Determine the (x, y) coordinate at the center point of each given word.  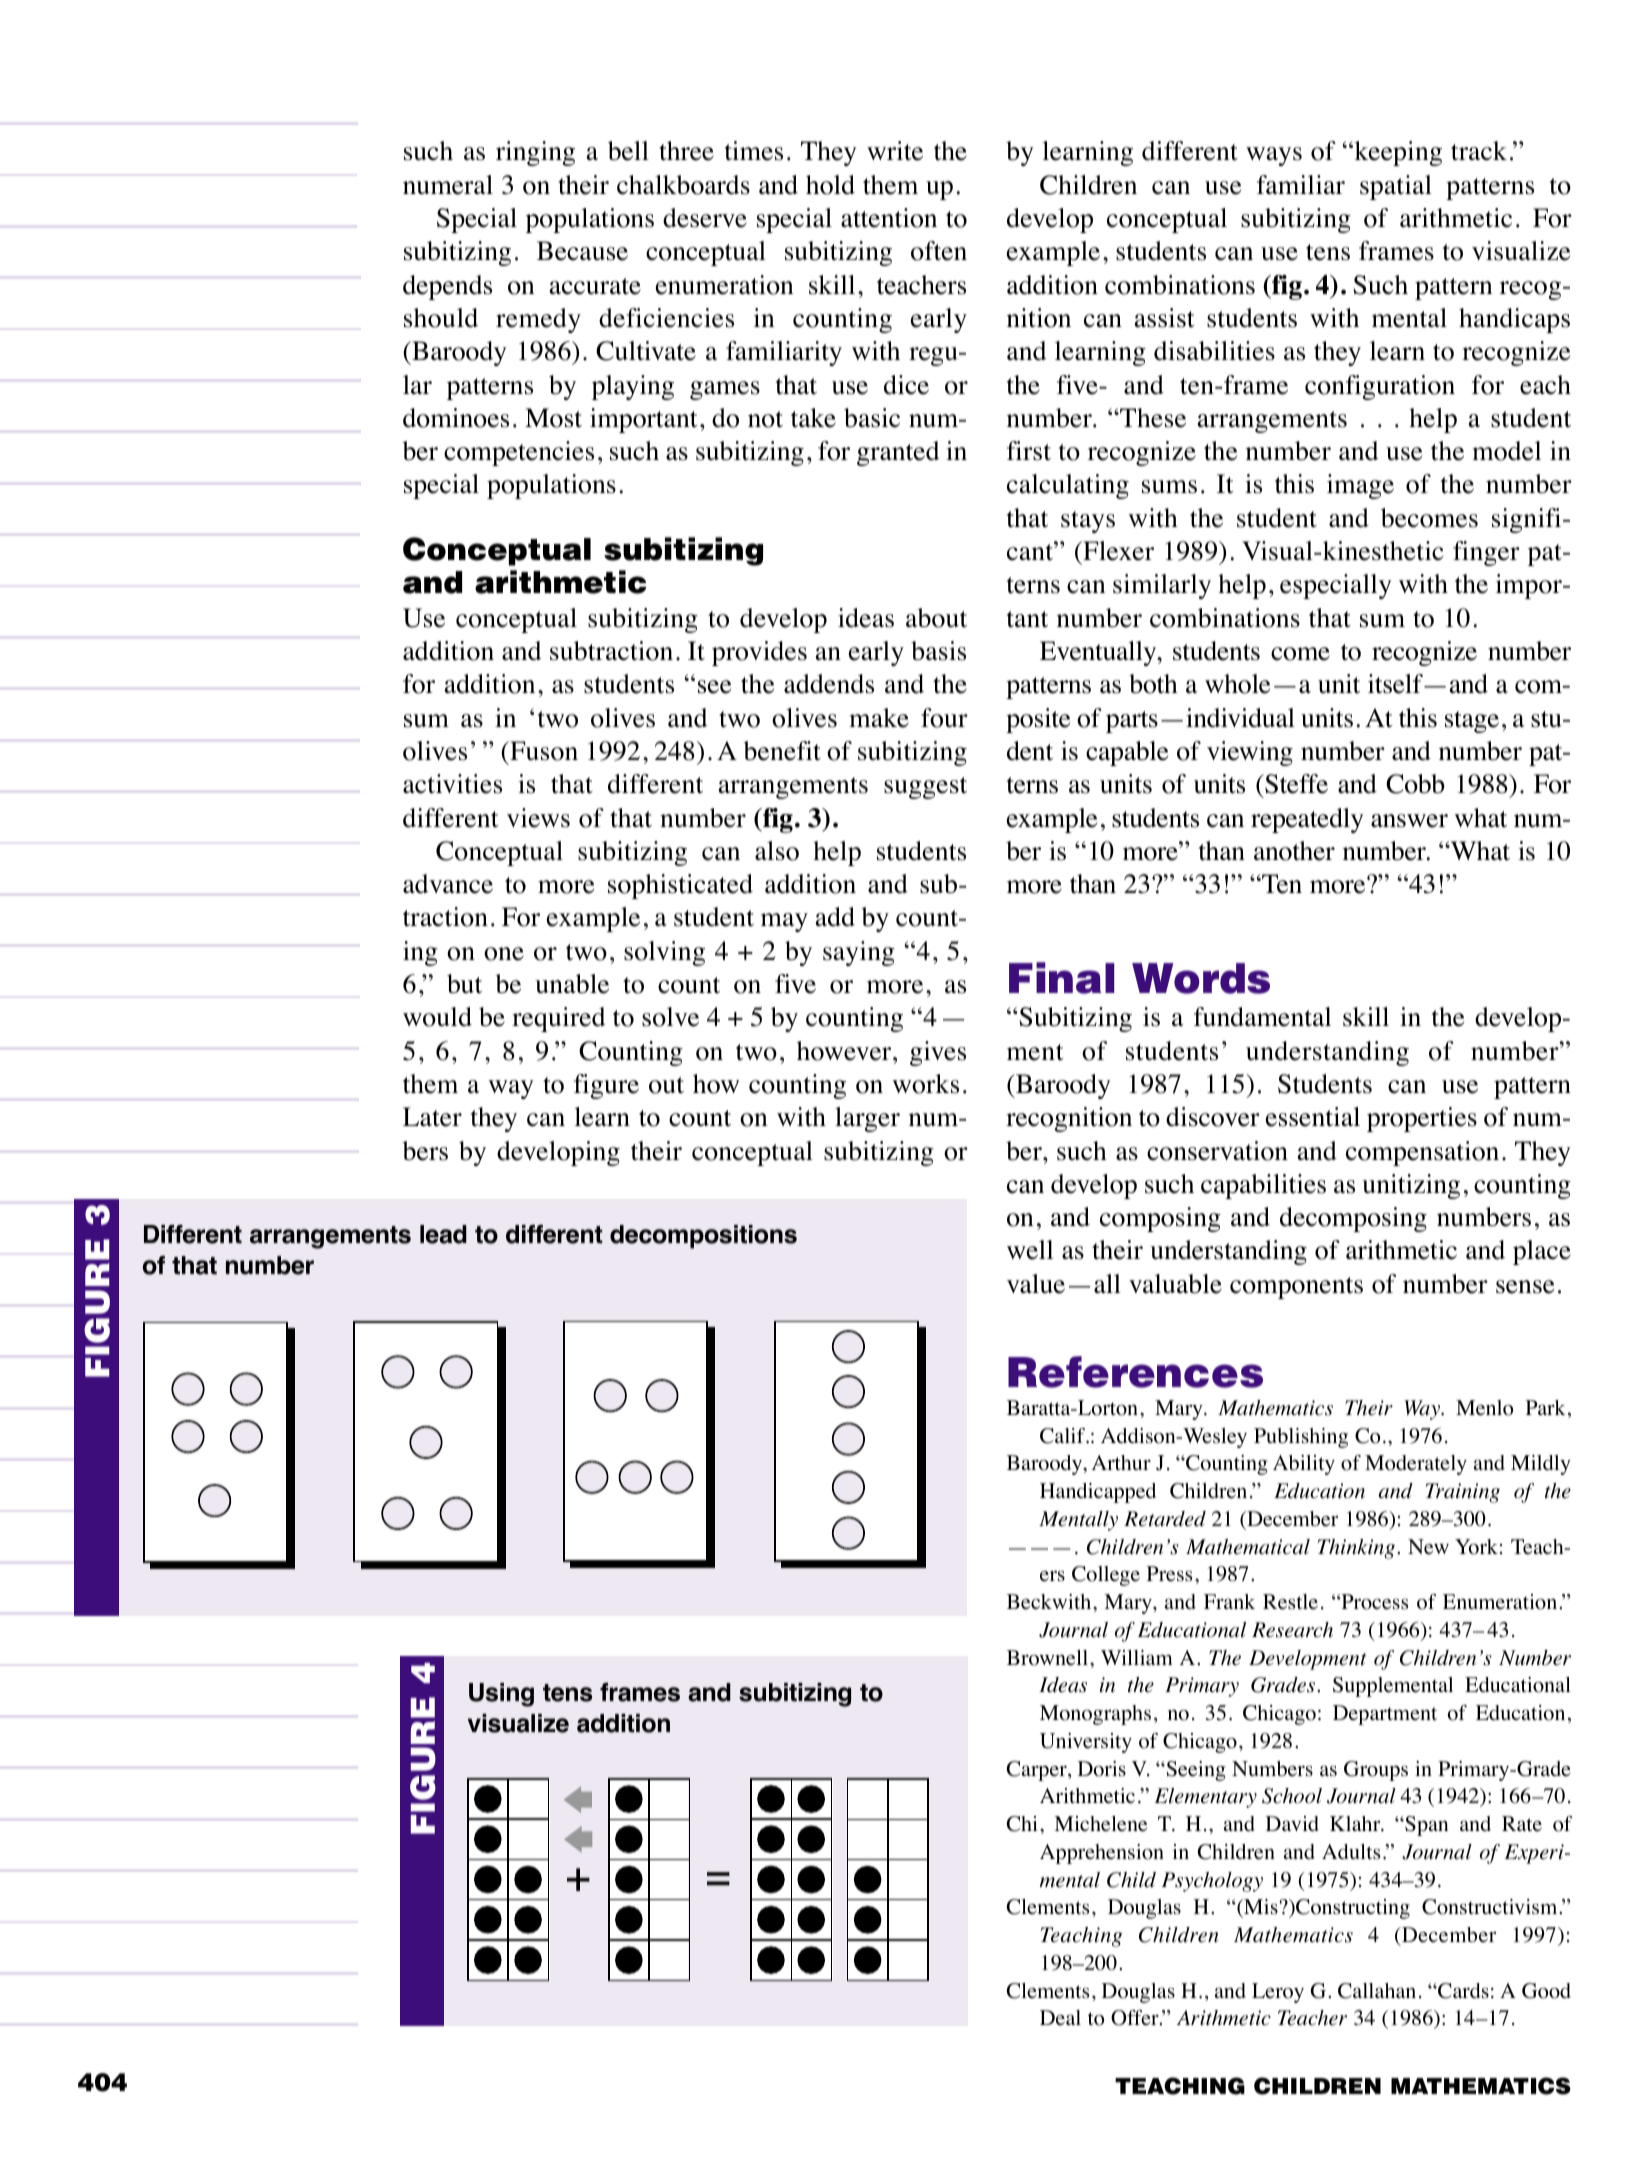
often (939, 251)
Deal (1060, 2018)
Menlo (1484, 1408)
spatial (1396, 187)
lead (443, 1234)
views (538, 818)
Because (582, 251)
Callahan (1377, 1991)
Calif (1064, 1436)
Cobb (1415, 784)
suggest (925, 788)
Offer (1136, 2018)
